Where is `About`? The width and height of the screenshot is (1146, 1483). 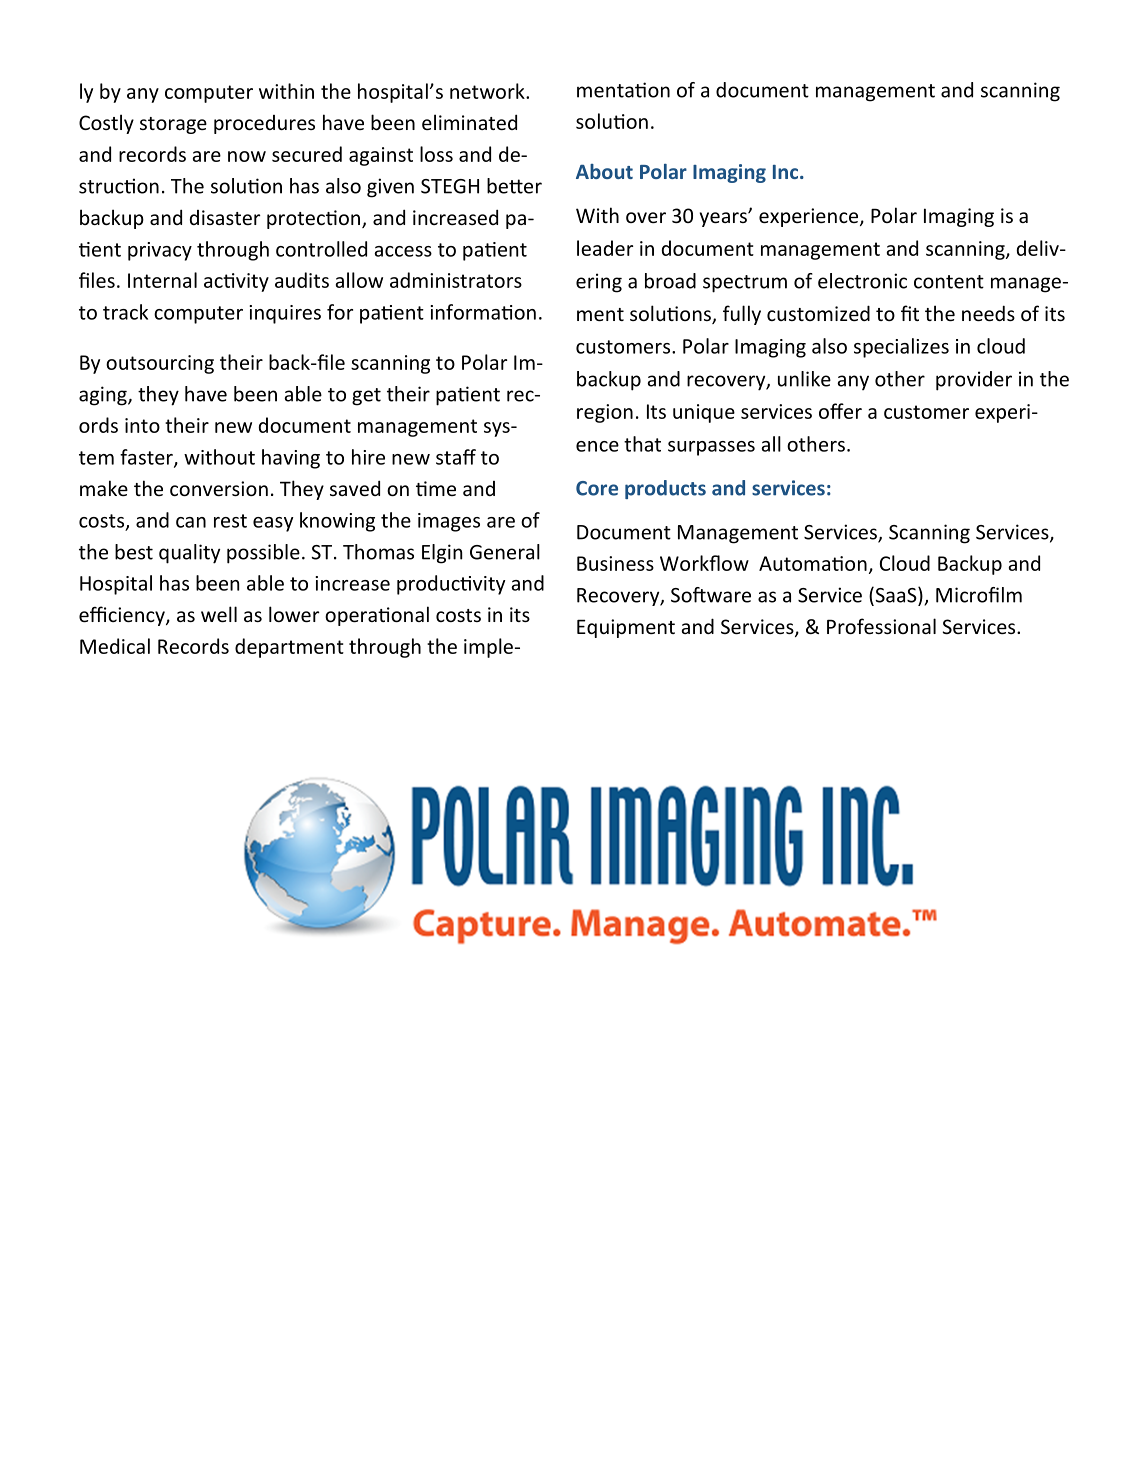 About is located at coordinates (604, 171).
